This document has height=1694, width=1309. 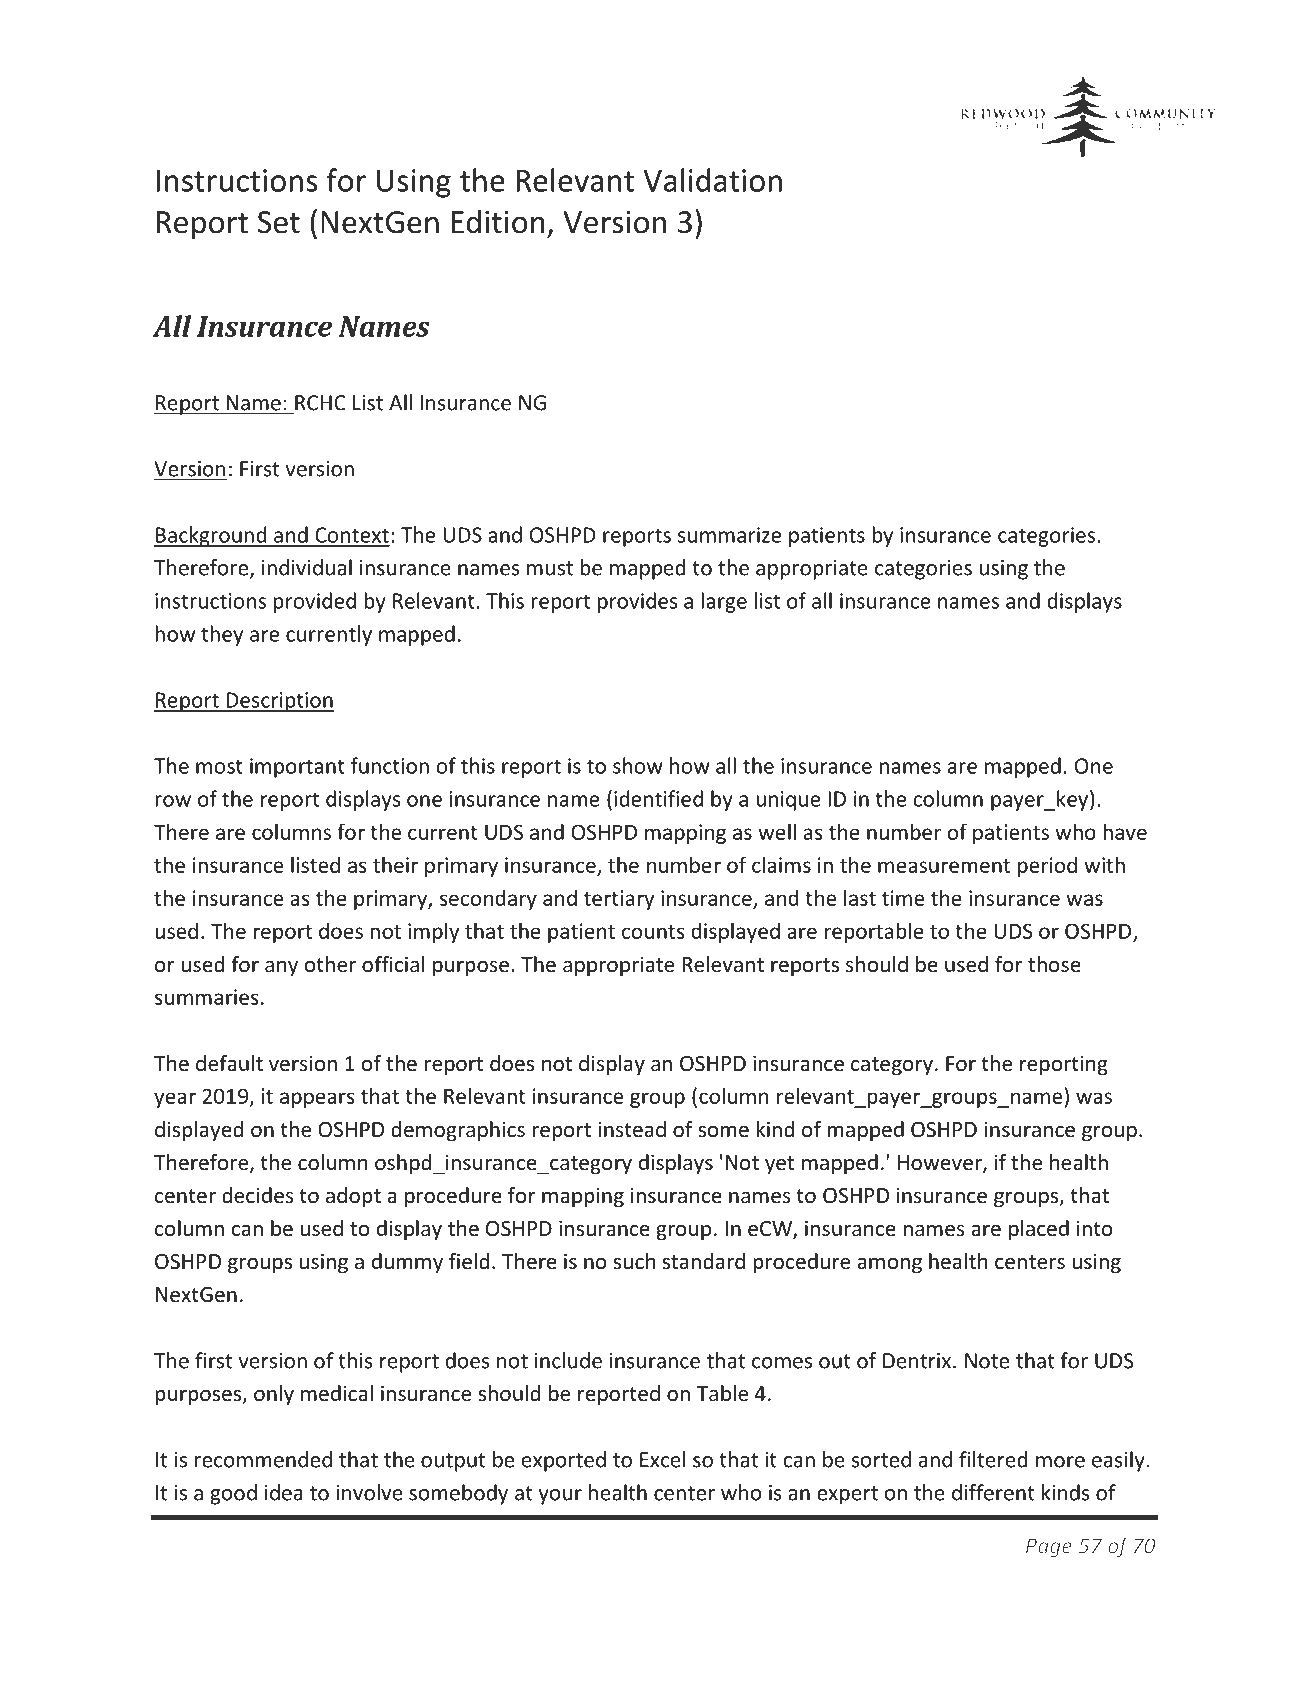 I want to click on Edition, so click(x=498, y=222).
